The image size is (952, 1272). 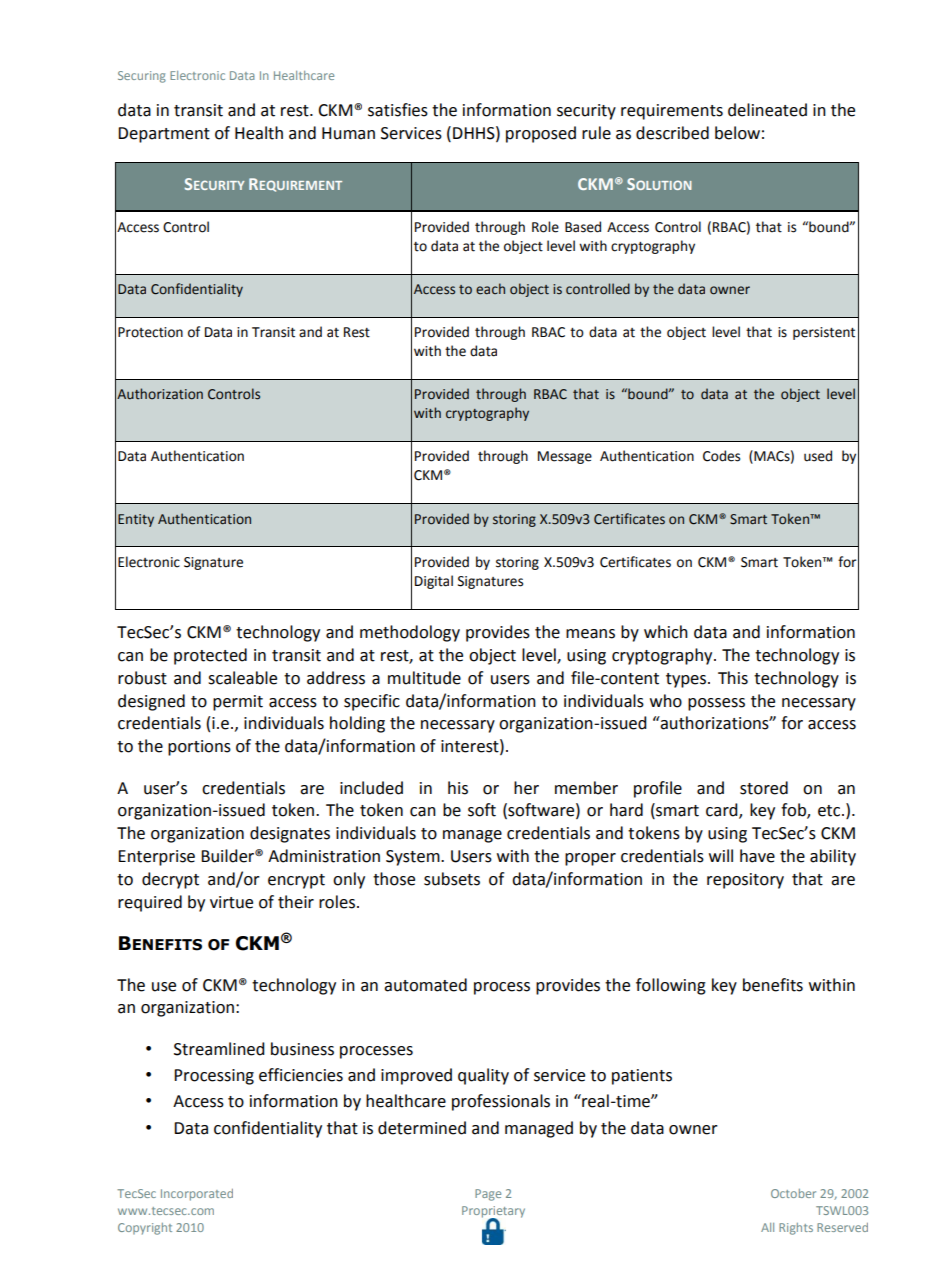 I want to click on protected, so click(x=210, y=656).
